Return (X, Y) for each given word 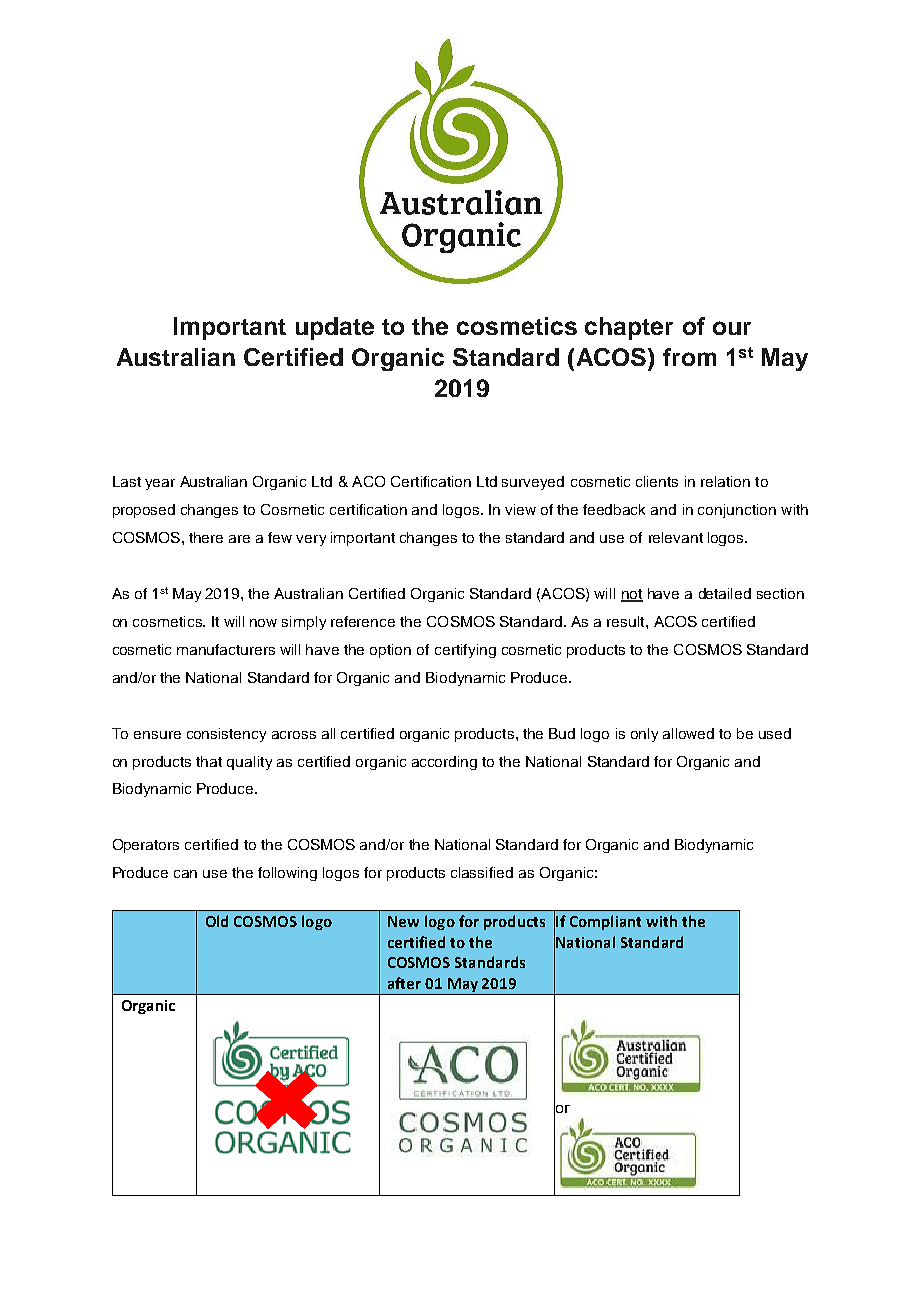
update (335, 328)
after (404, 983)
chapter (629, 328)
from (689, 357)
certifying (465, 651)
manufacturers (226, 649)
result (627, 621)
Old (217, 921)
